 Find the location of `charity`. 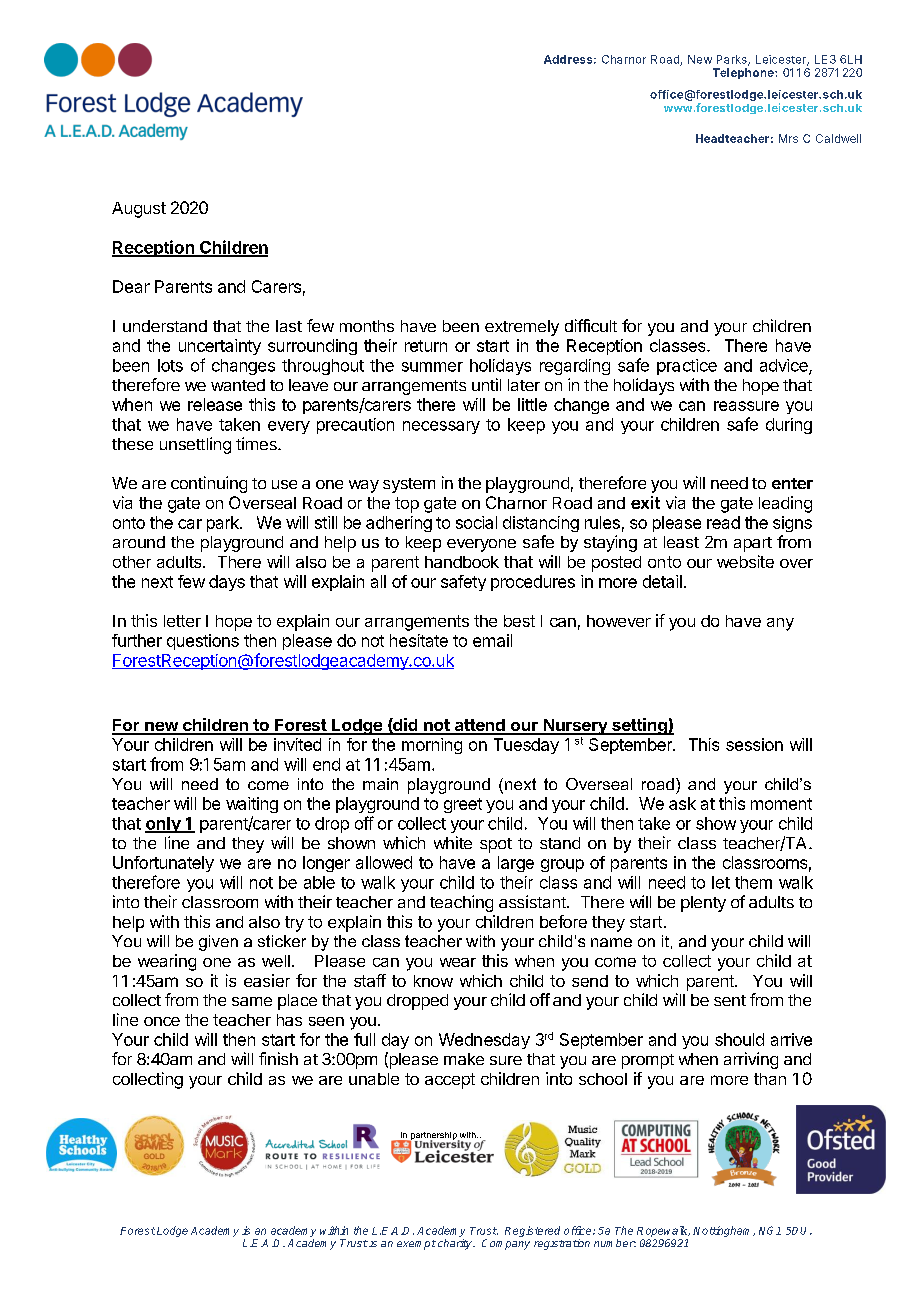

charity is located at coordinates (456, 1244).
